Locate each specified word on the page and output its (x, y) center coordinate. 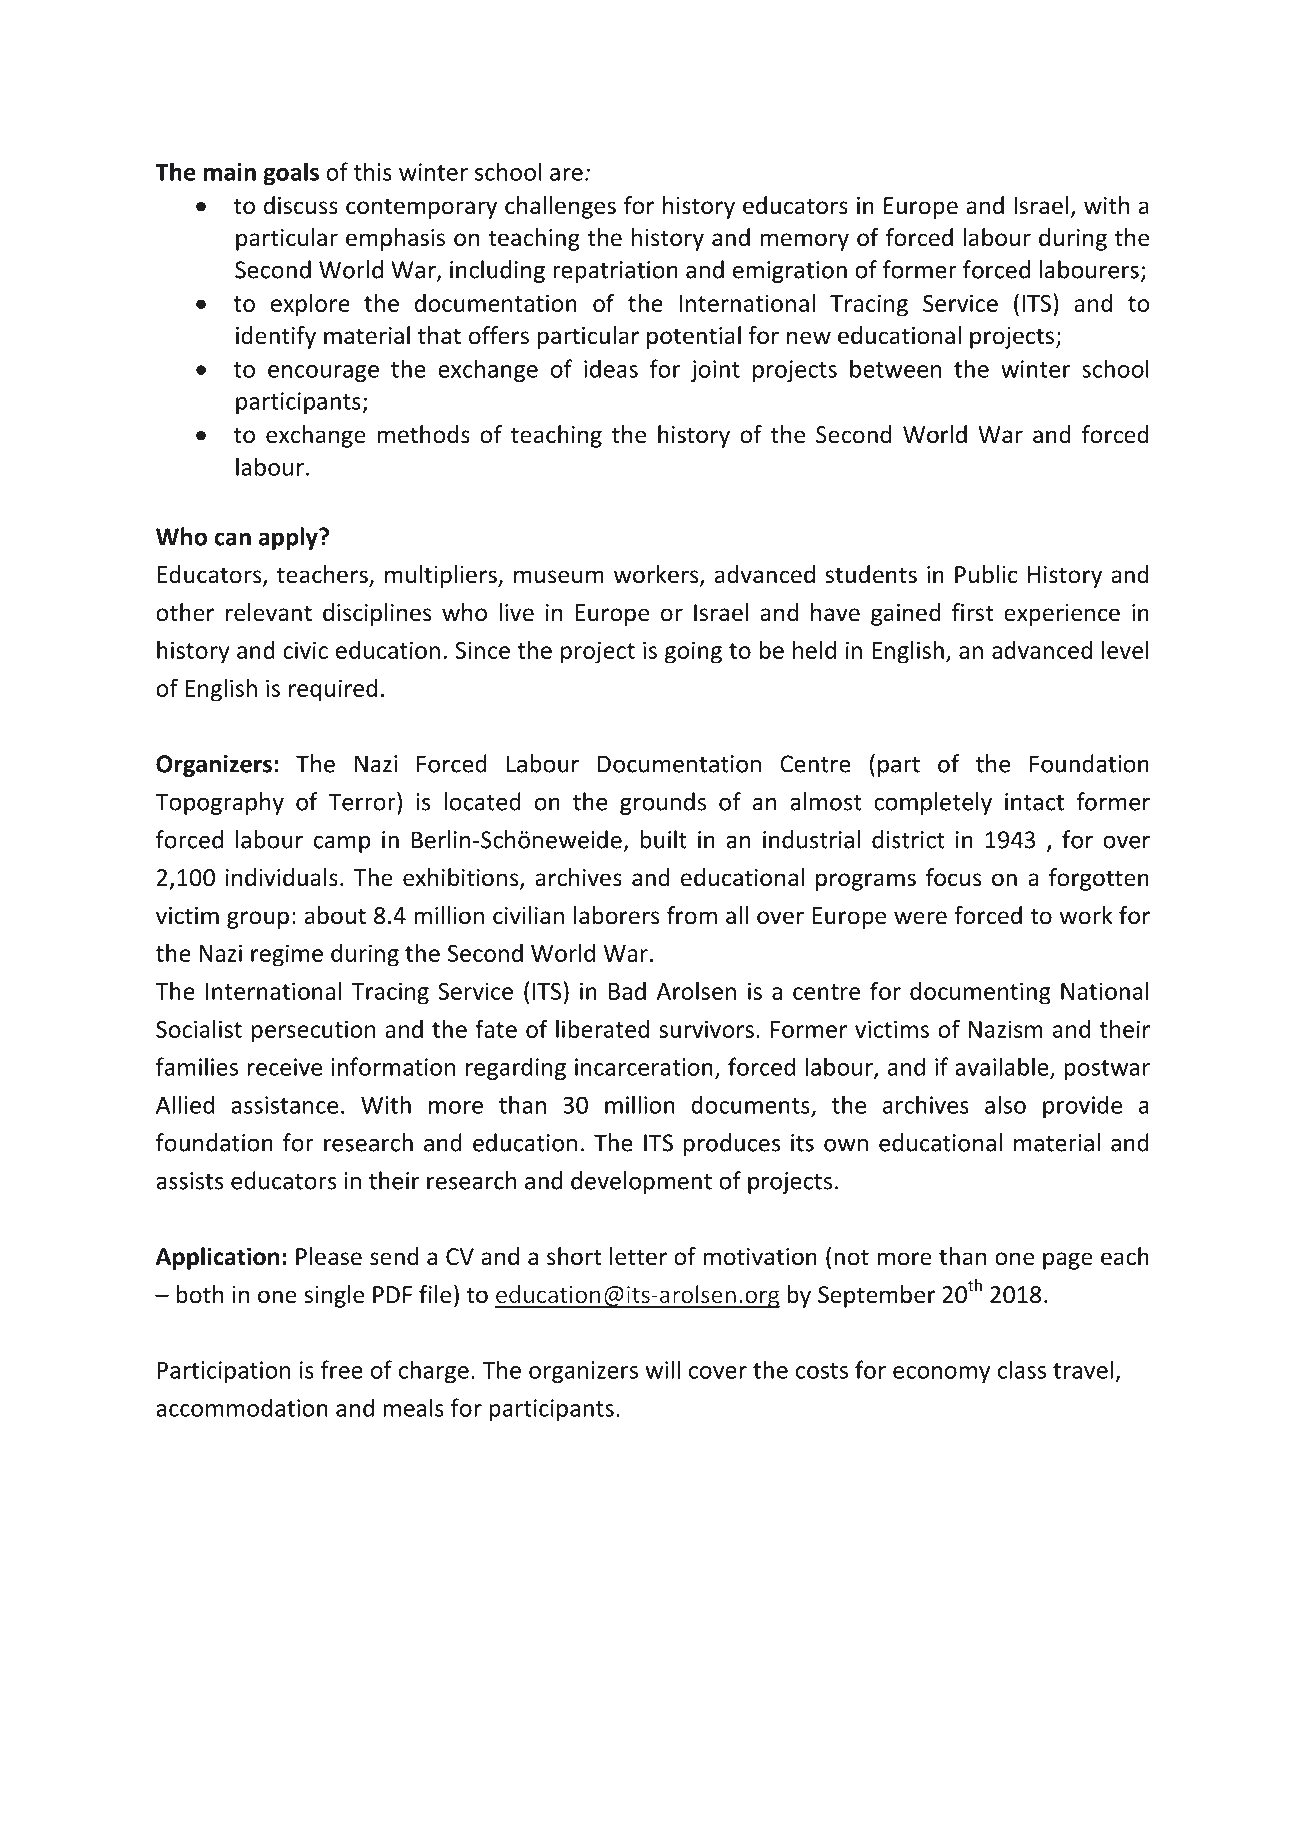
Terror (363, 801)
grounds (663, 803)
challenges (560, 207)
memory (804, 242)
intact (1034, 802)
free (341, 1369)
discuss (301, 205)
